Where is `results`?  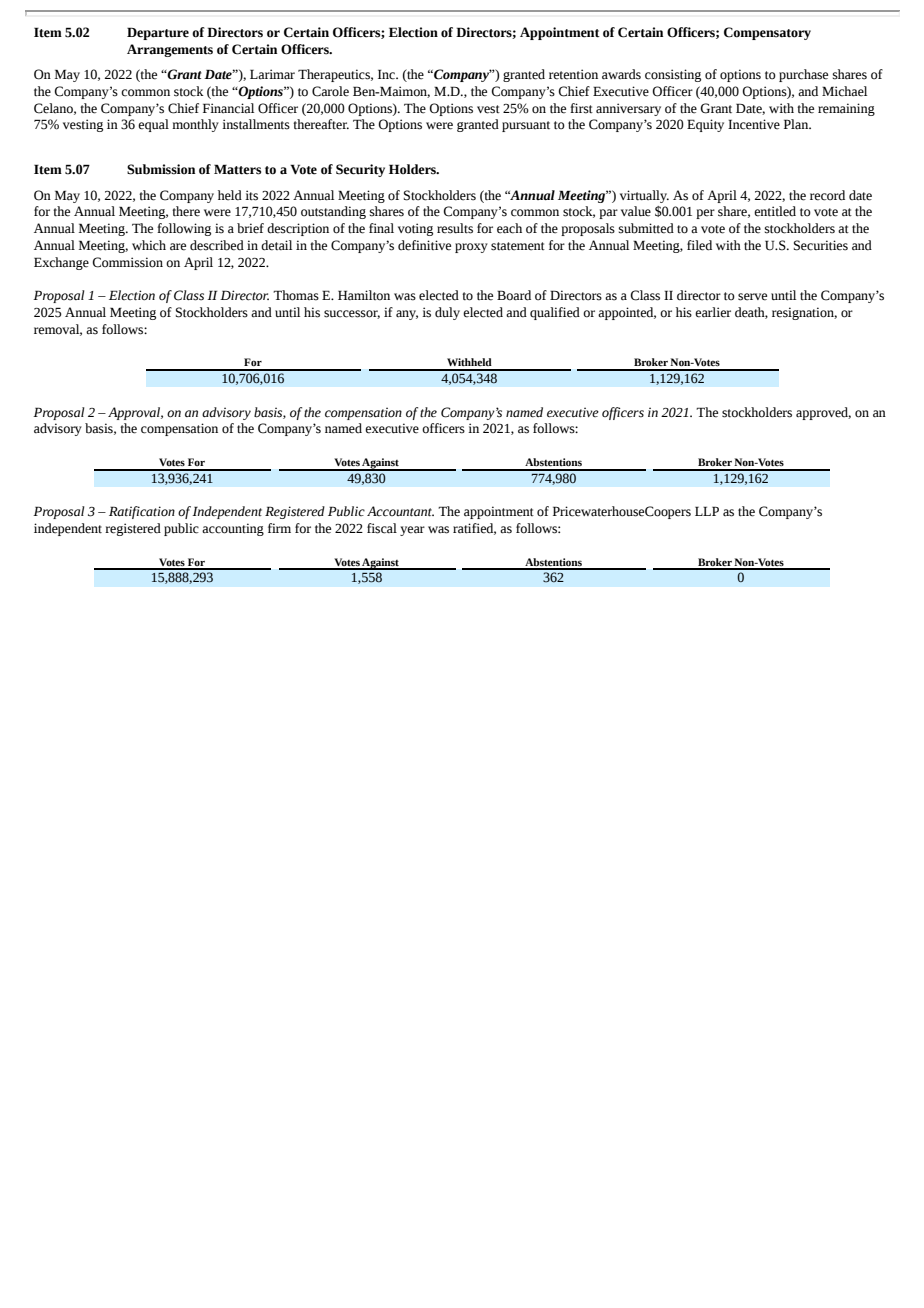 results is located at coordinates (455, 228).
